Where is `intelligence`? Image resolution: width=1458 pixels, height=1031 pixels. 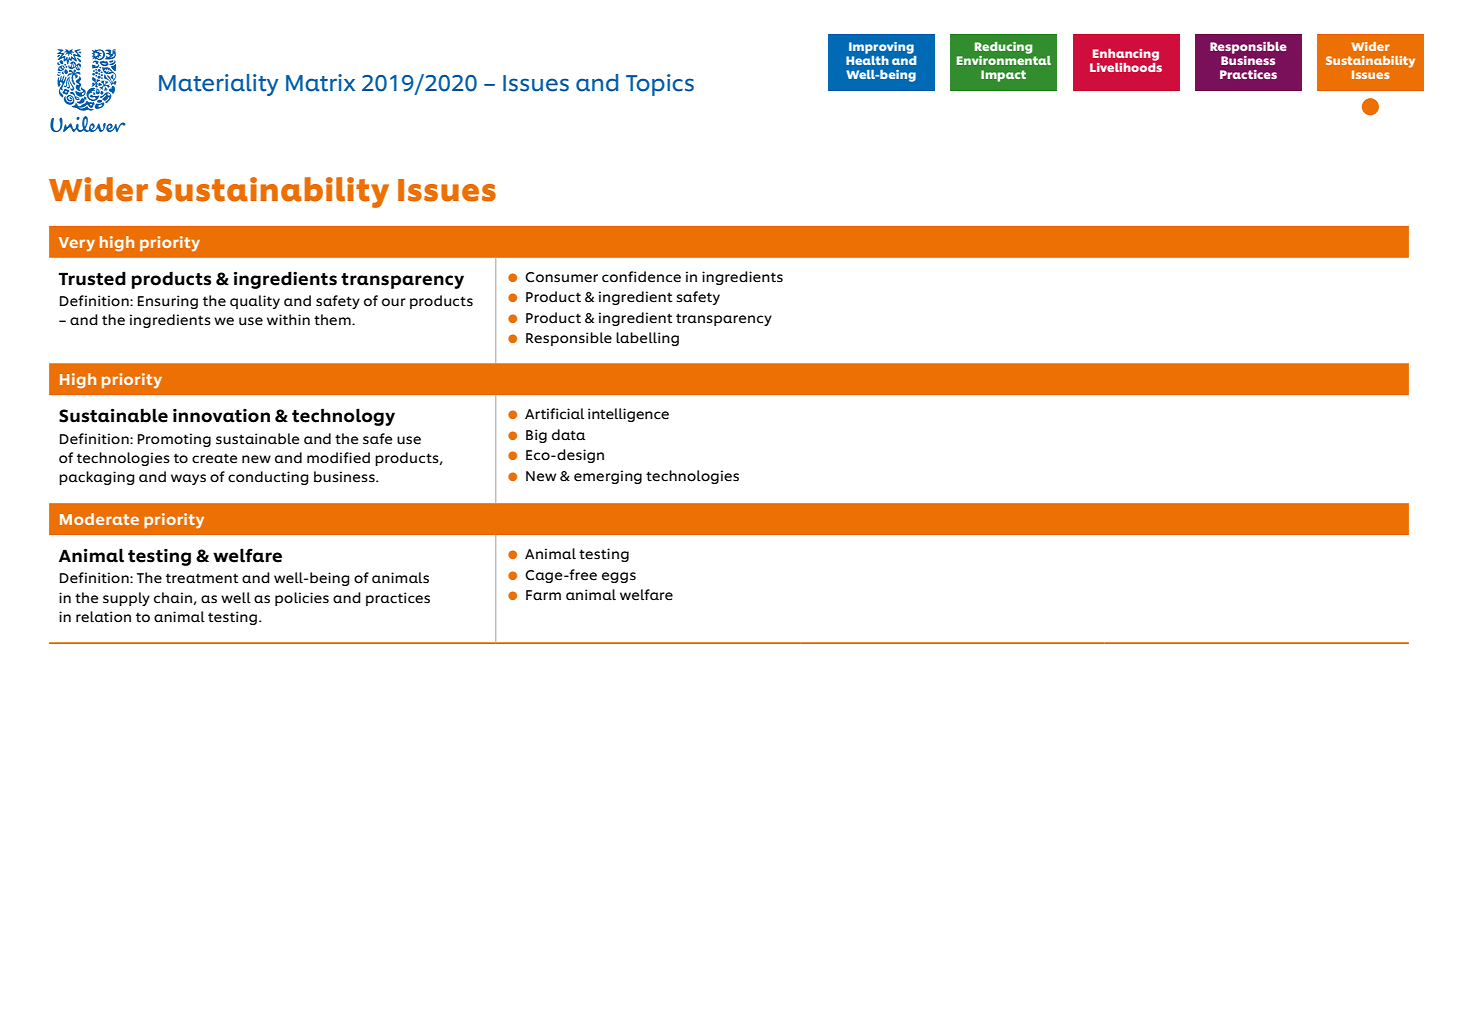
intelligence is located at coordinates (628, 415).
